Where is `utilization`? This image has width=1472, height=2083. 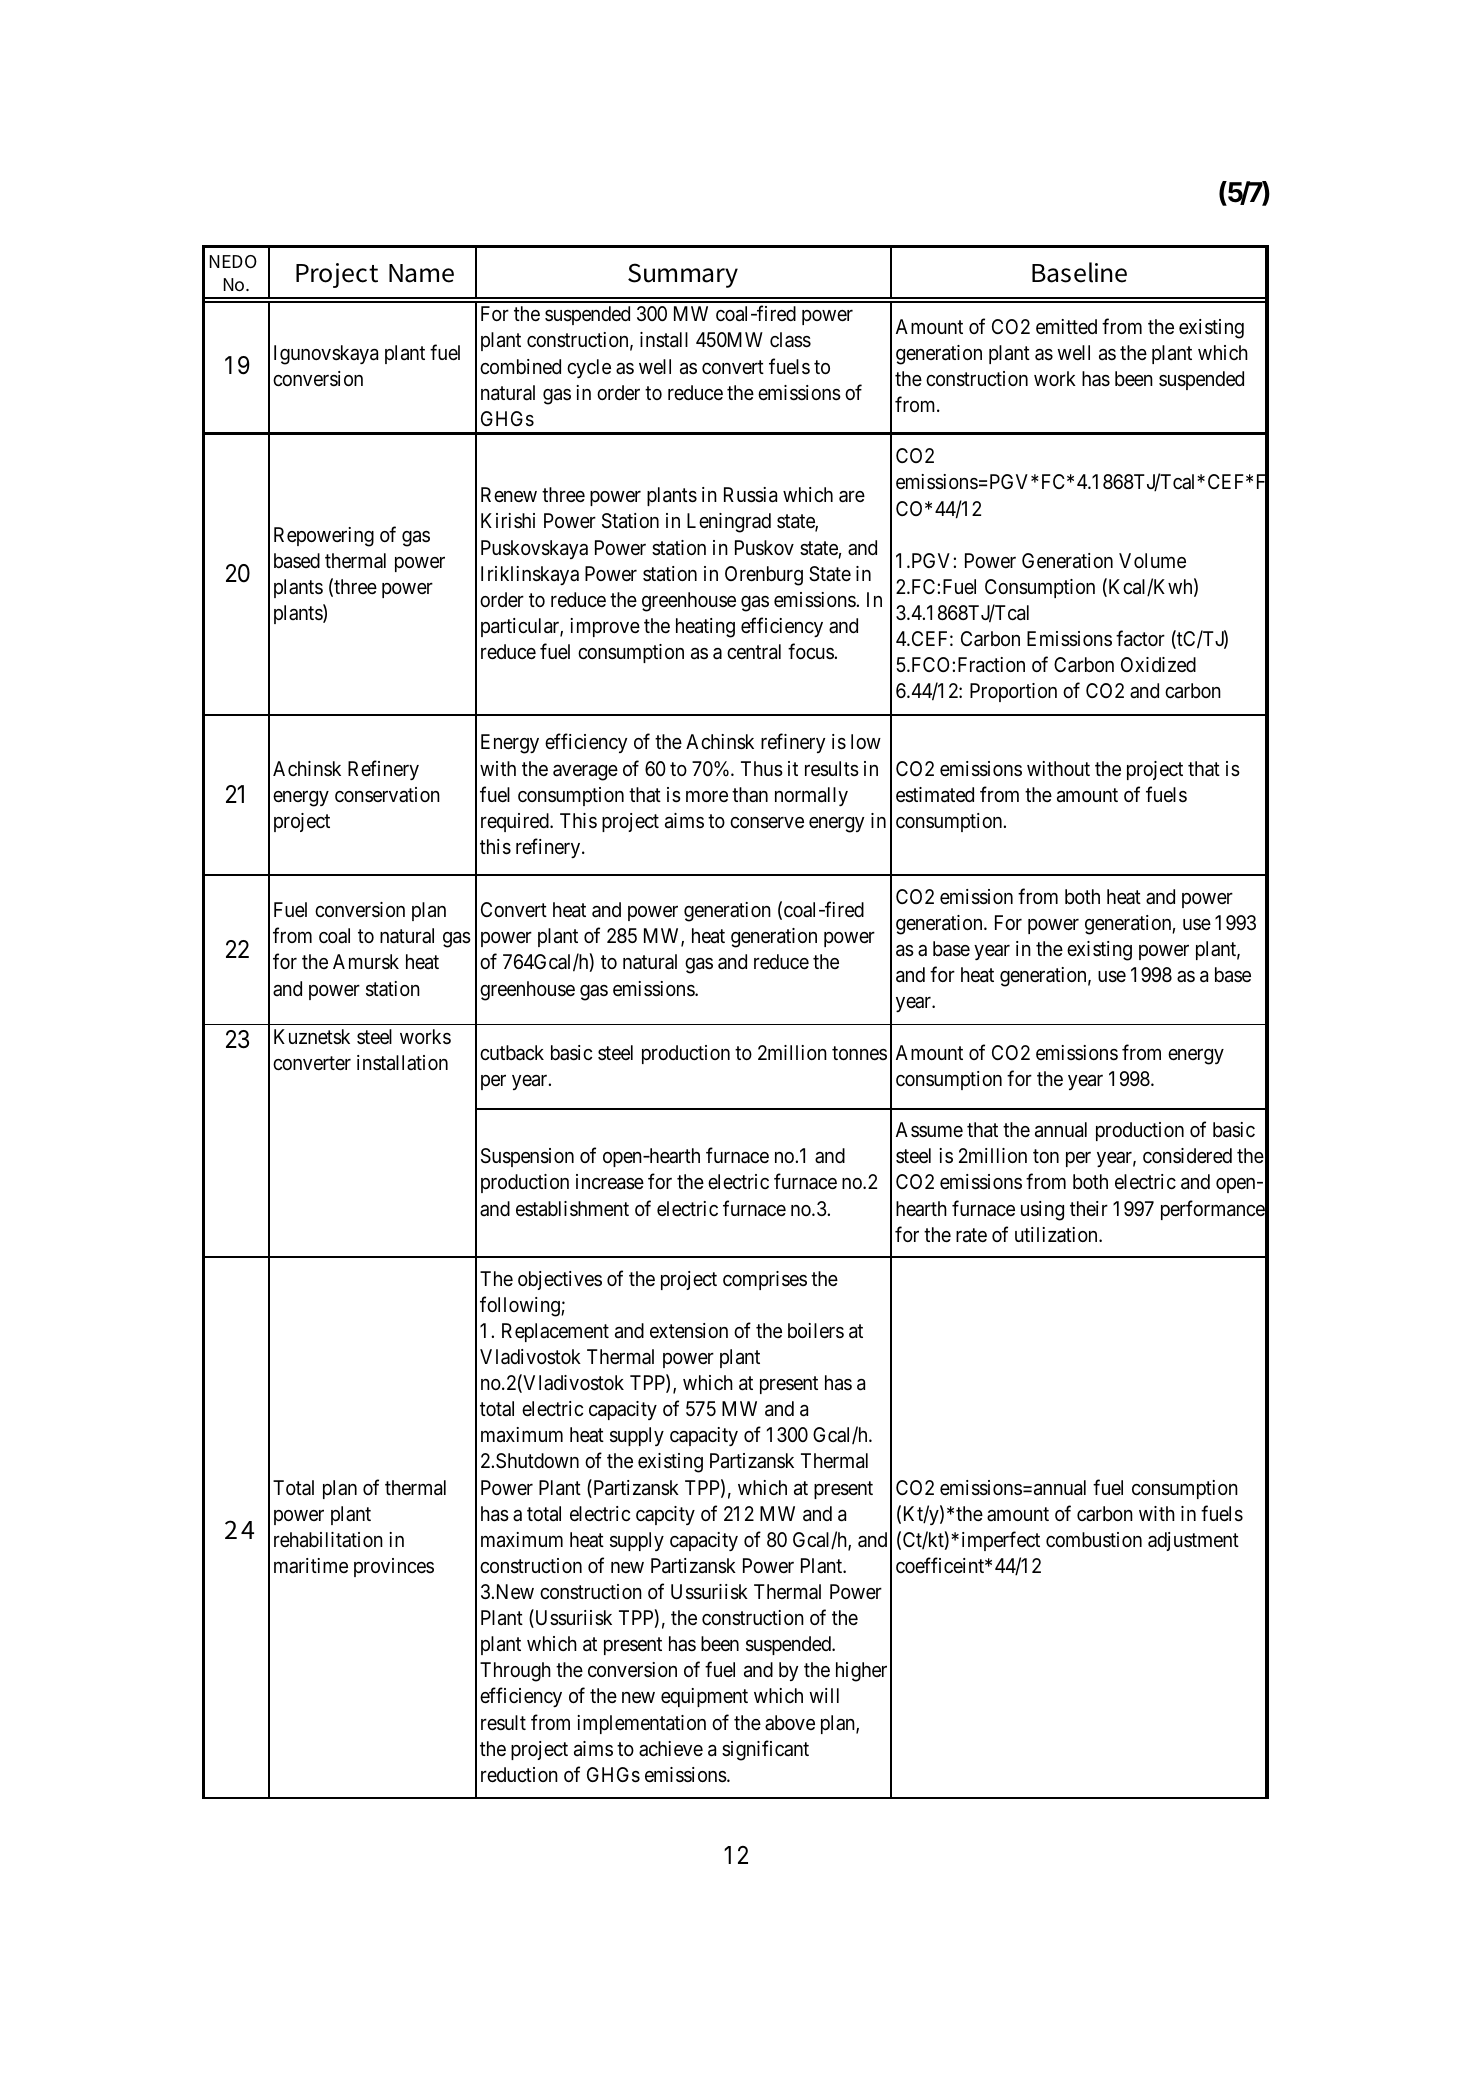 utilization is located at coordinates (1057, 1235).
